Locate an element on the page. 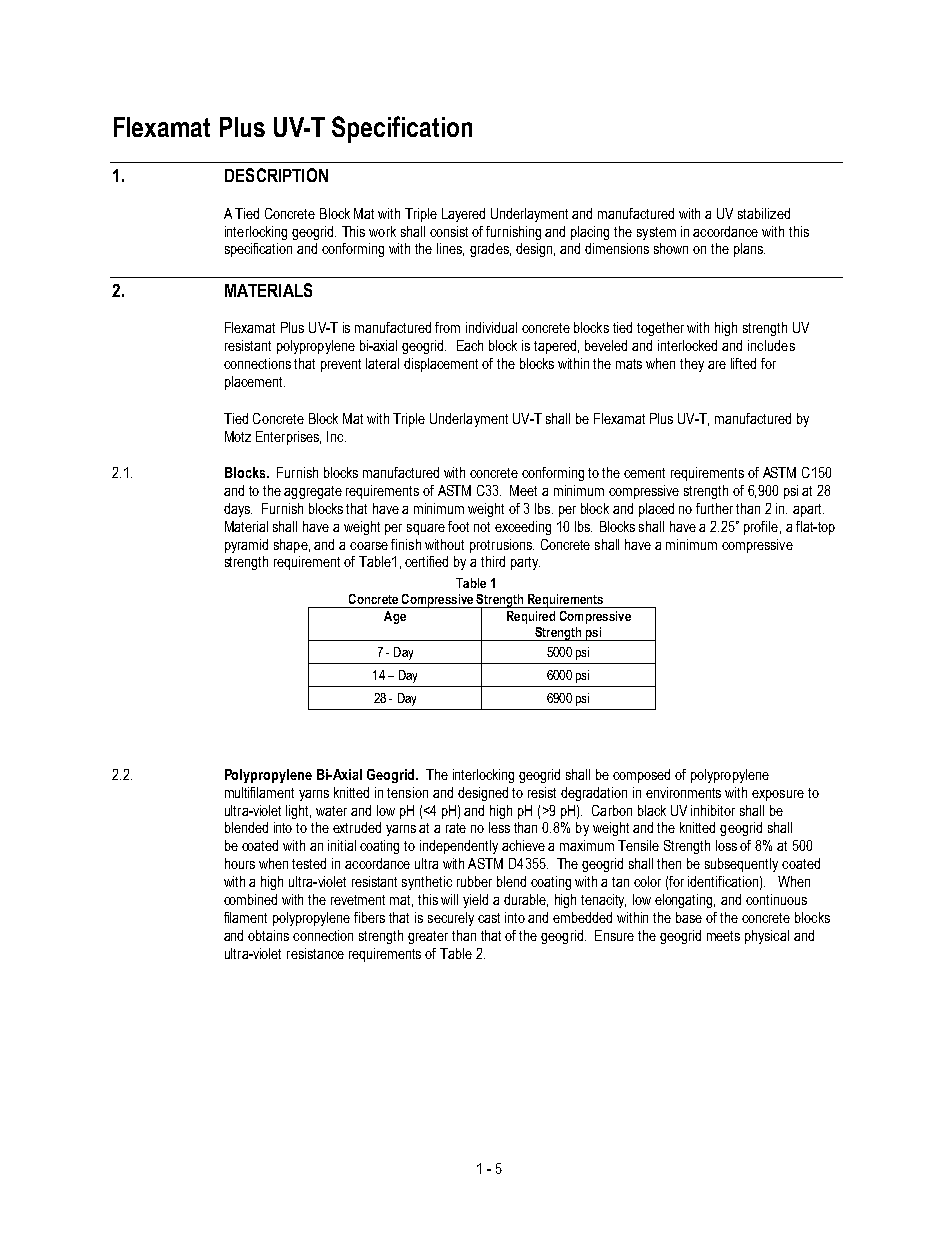  cast is located at coordinates (489, 918).
